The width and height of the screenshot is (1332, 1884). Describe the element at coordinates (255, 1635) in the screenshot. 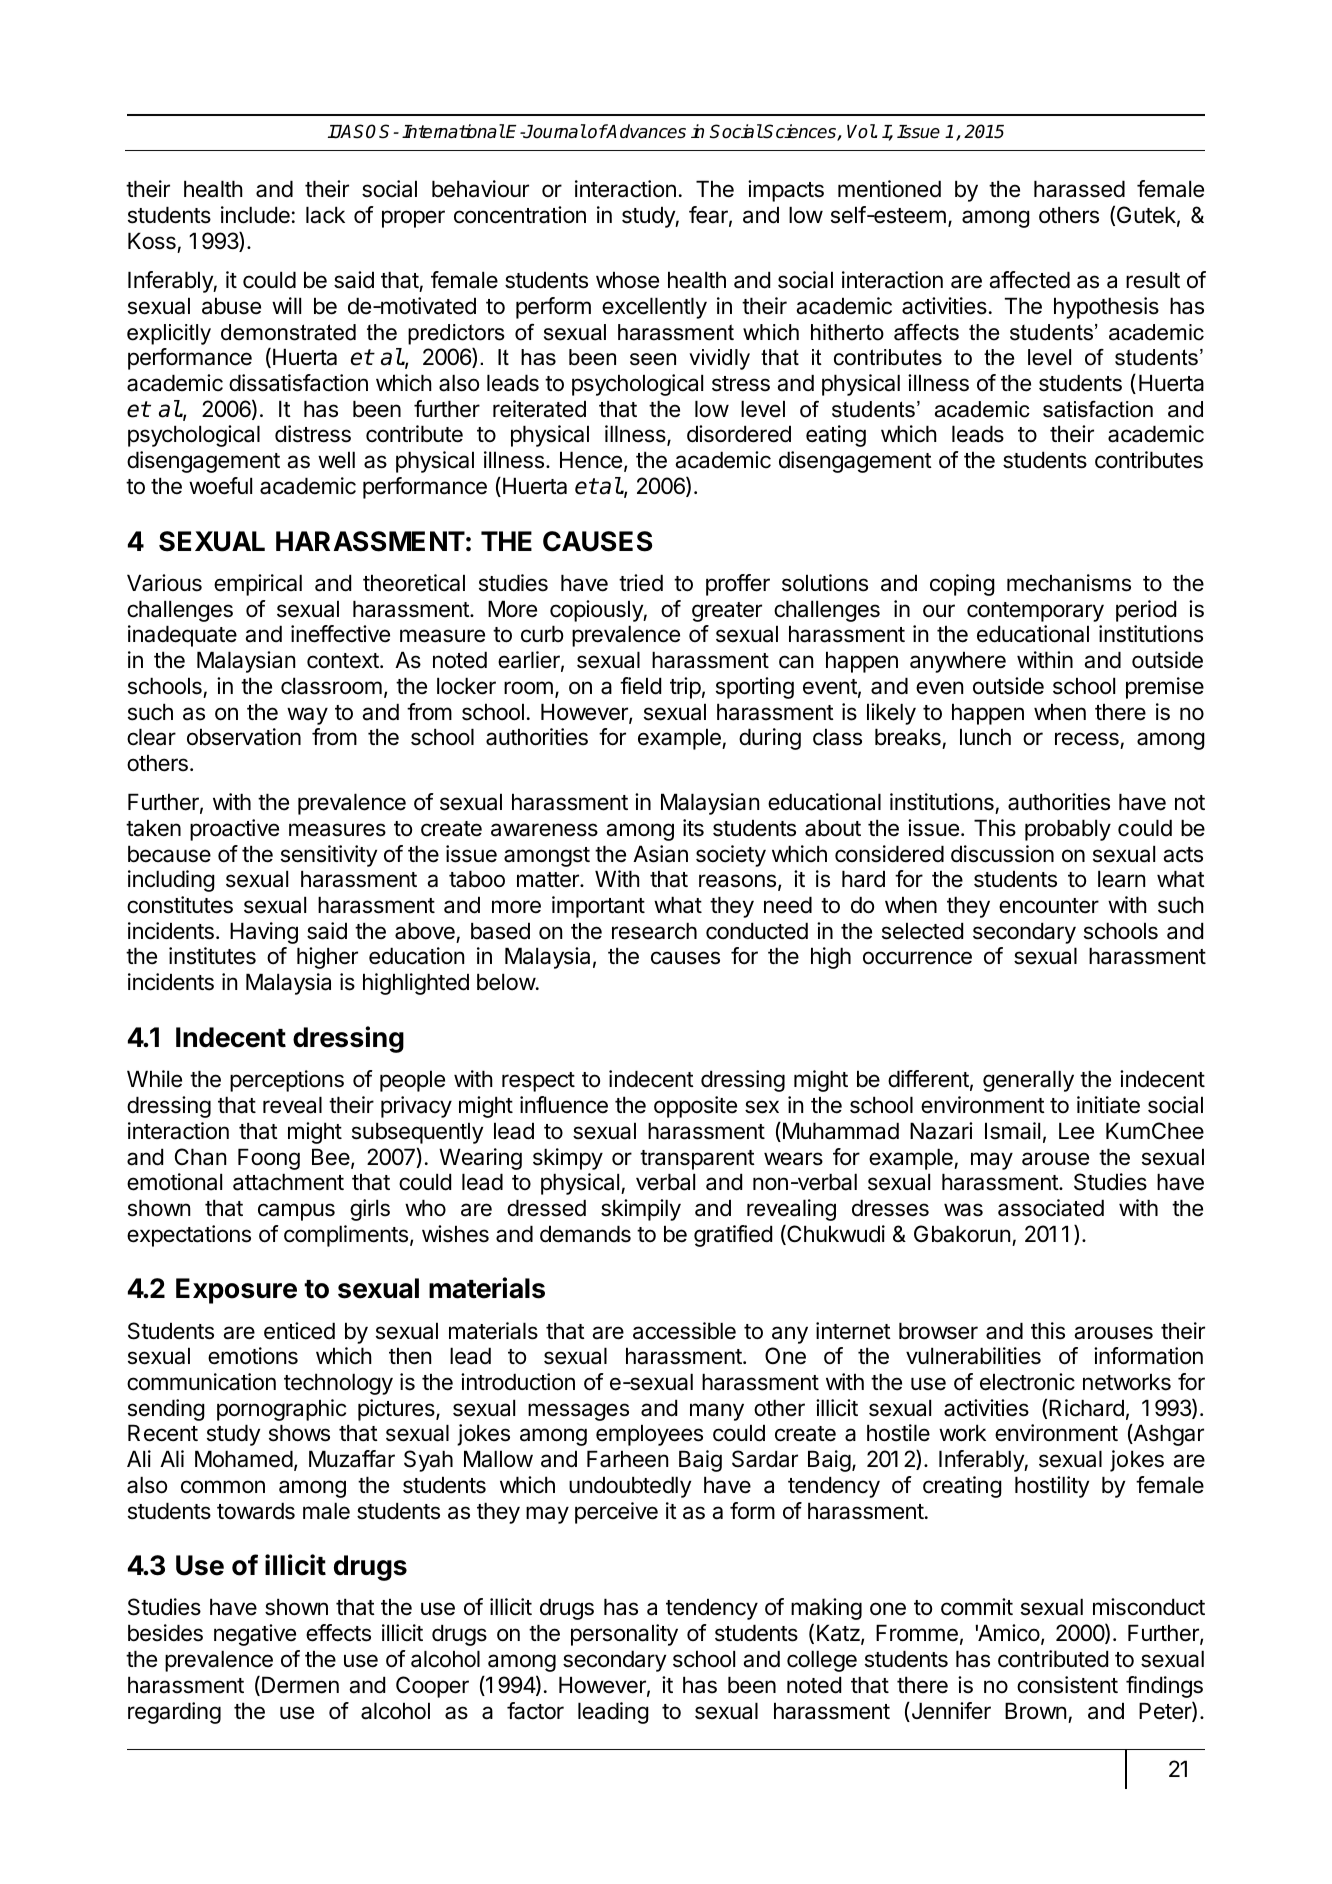

I see `negative` at that location.
